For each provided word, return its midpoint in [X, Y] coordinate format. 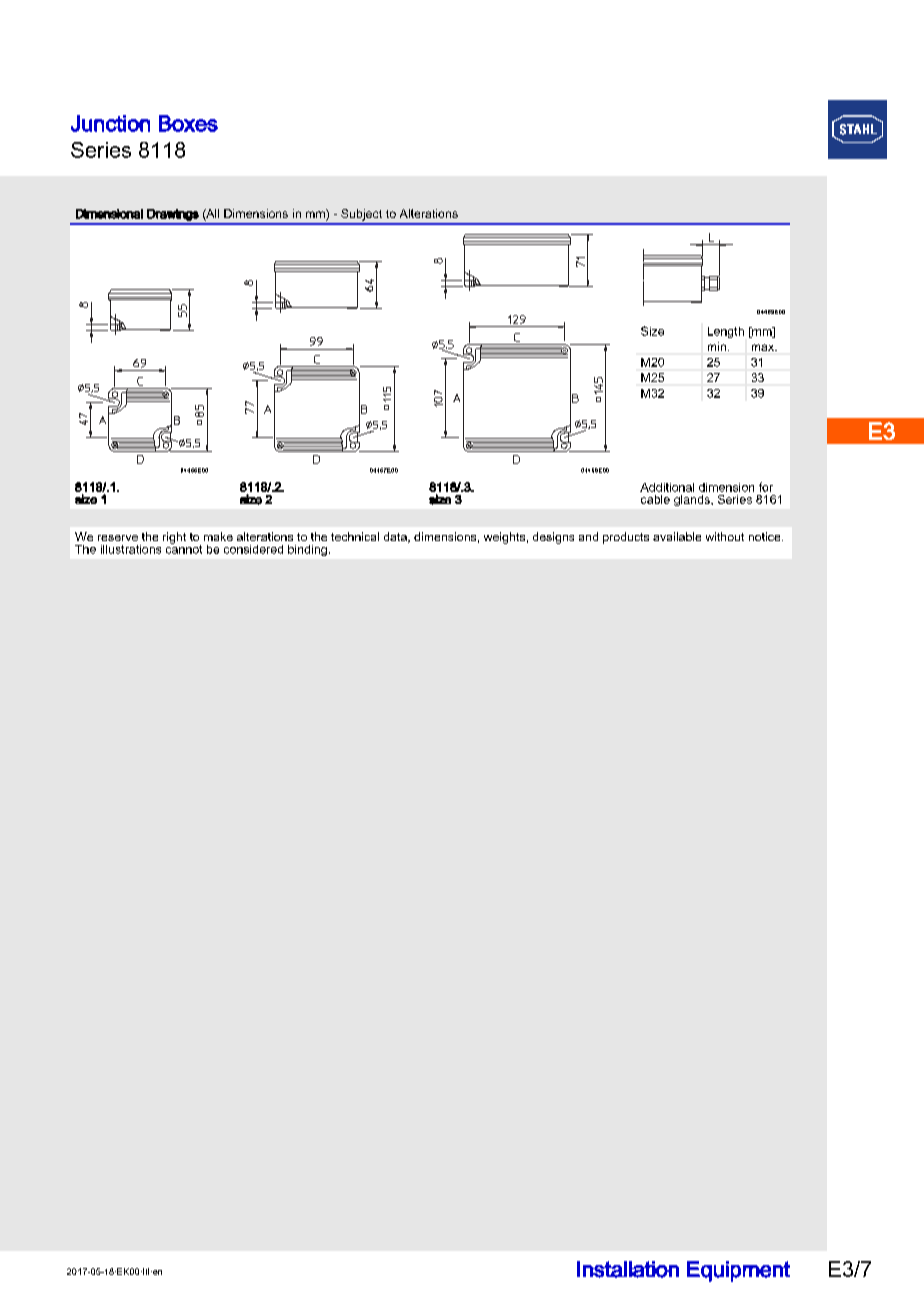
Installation [628, 1269]
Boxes [188, 123]
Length [726, 332]
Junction [110, 123]
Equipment [738, 1271]
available [677, 536]
